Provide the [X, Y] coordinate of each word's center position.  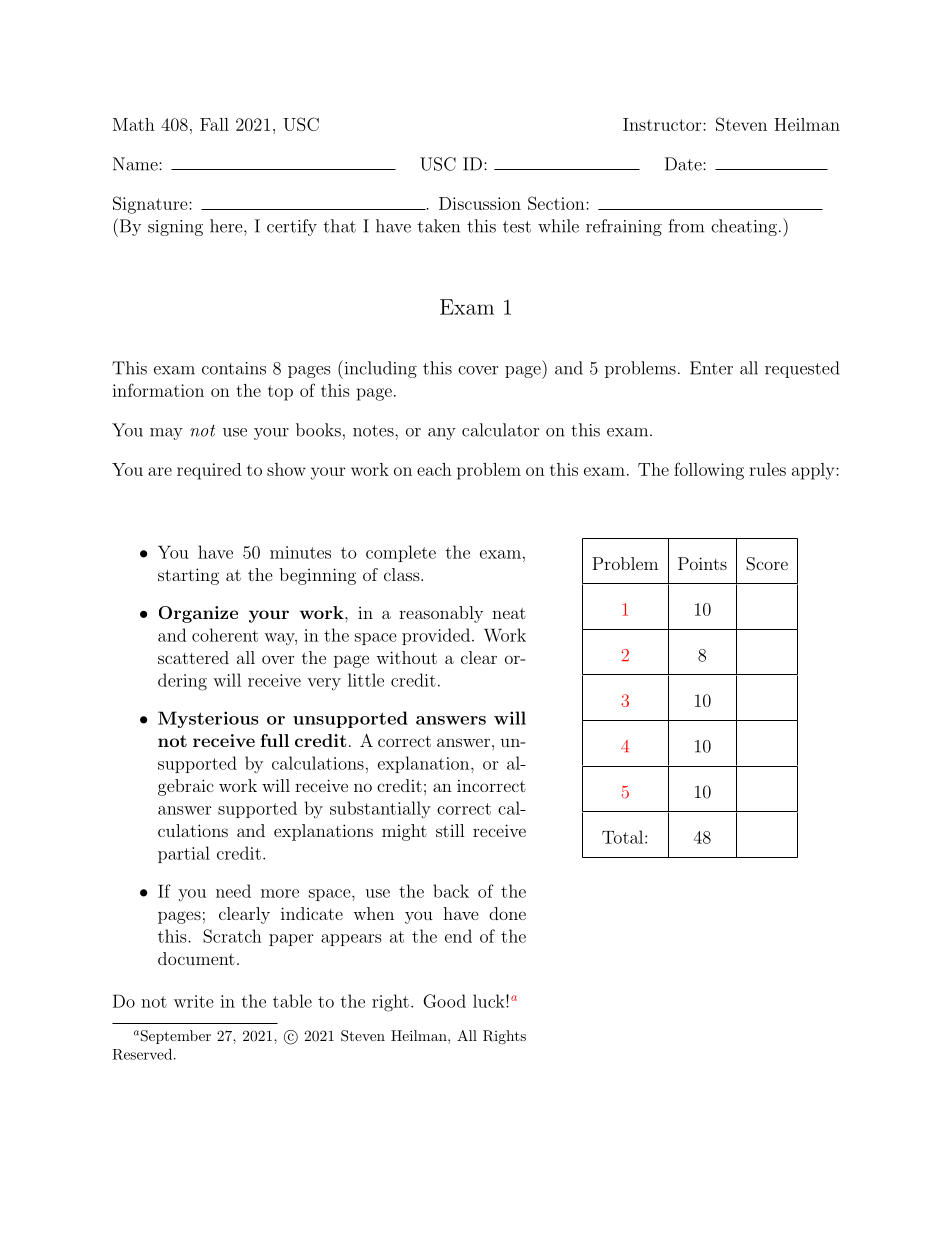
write [194, 1001]
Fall [214, 124]
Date [684, 164]
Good [444, 1001]
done [507, 913]
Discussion [480, 203]
